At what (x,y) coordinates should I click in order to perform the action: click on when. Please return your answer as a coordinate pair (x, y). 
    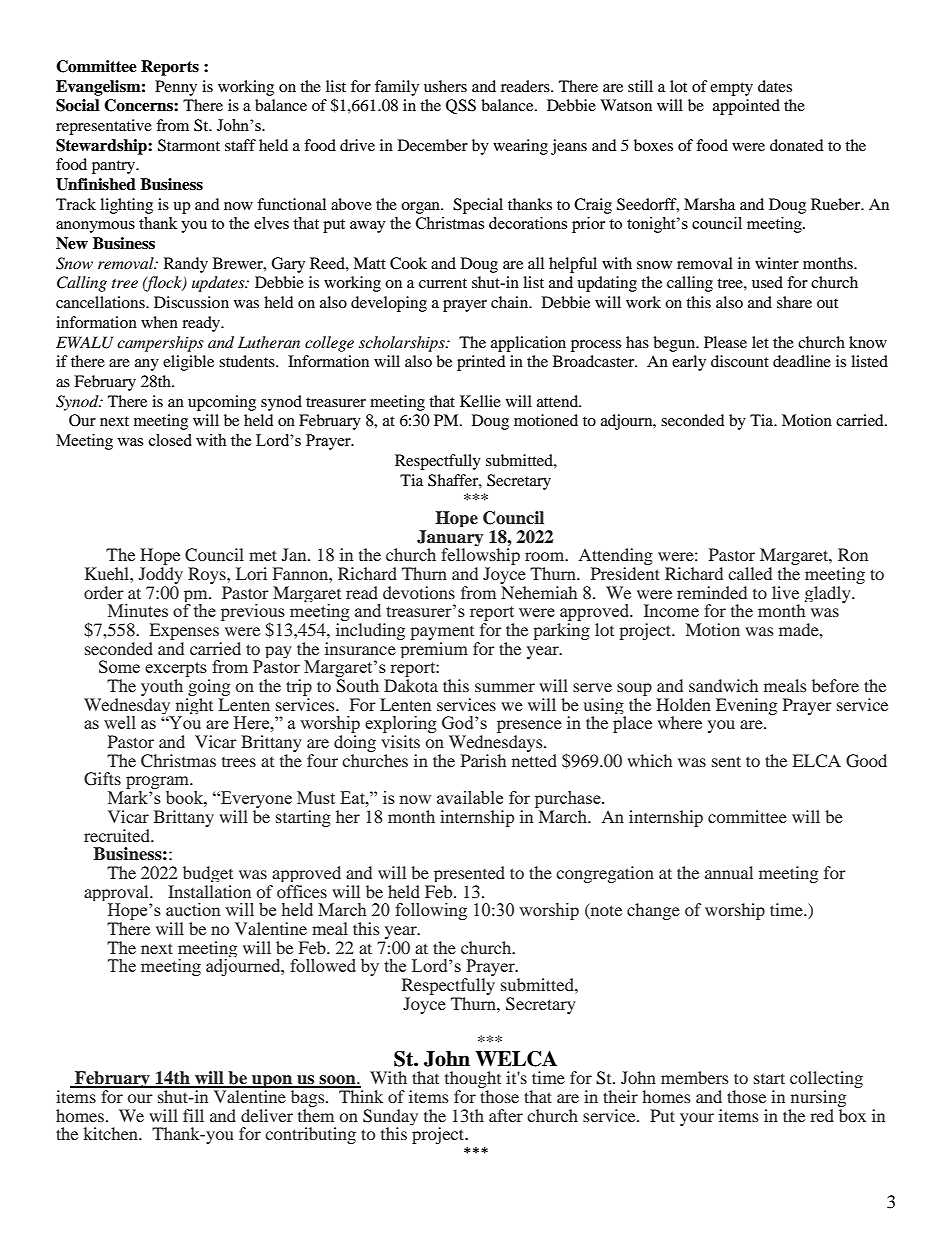
    Looking at the image, I should click on (159, 322).
